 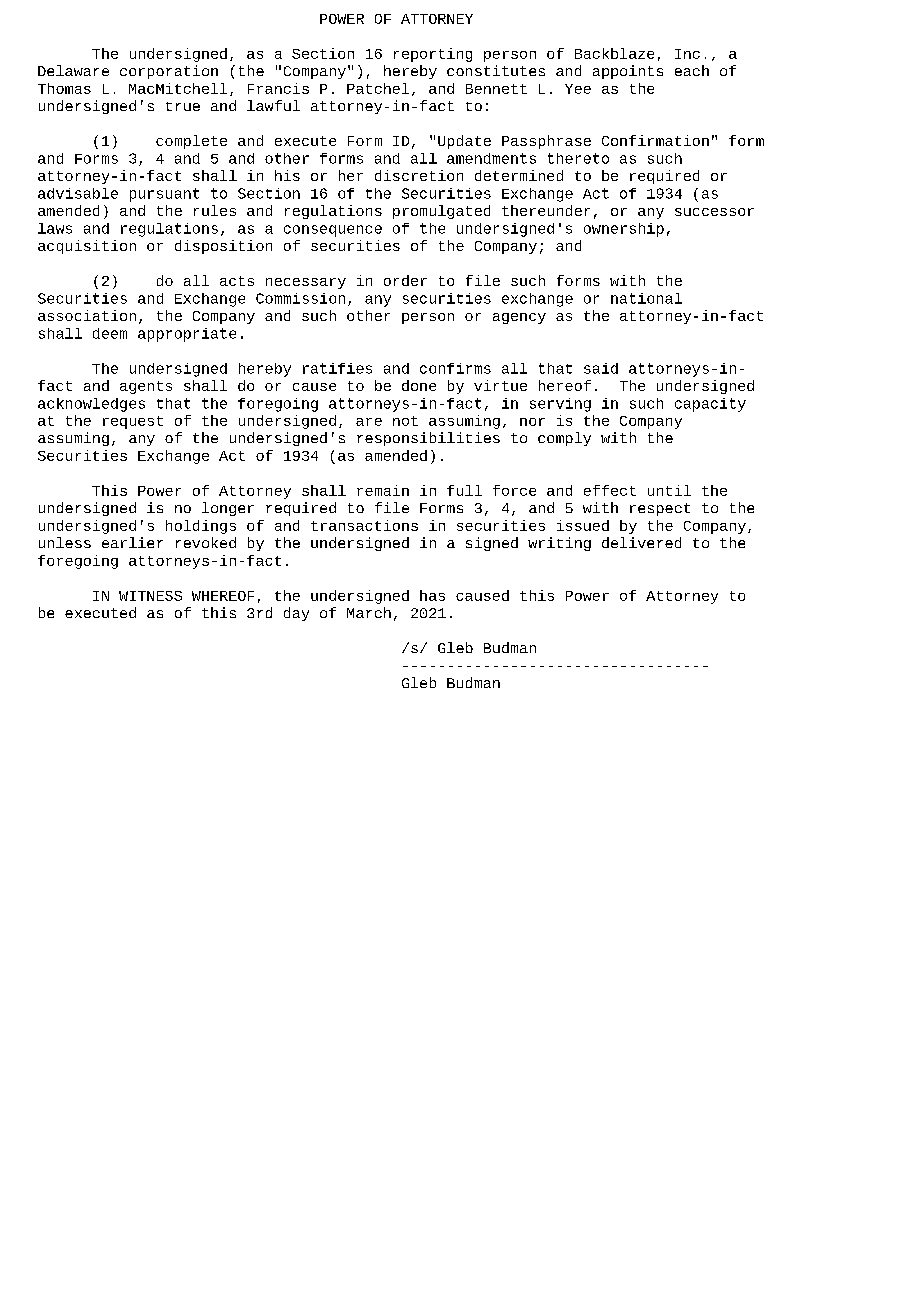 I want to click on reporting, so click(x=433, y=55).
